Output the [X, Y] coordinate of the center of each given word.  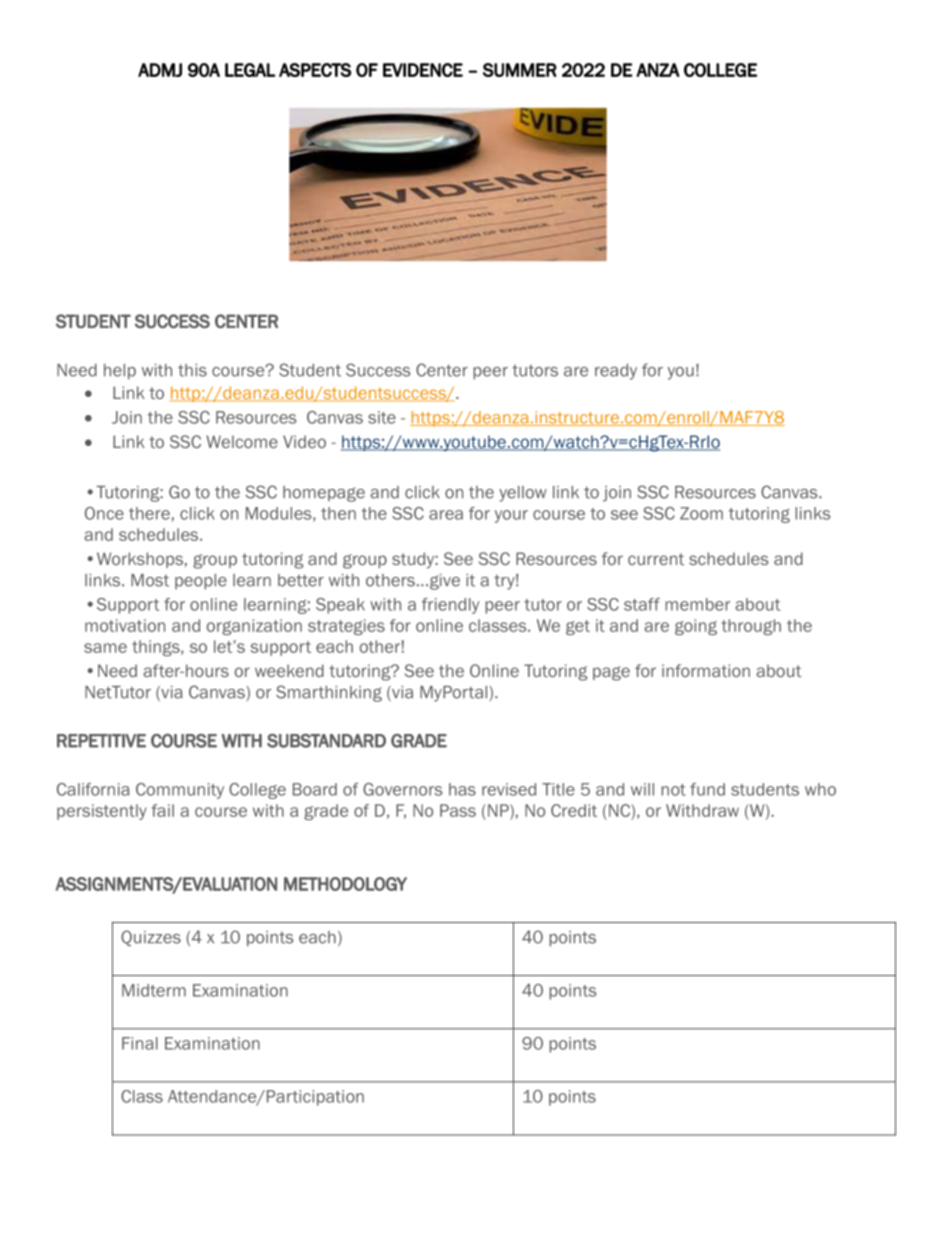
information [706, 670]
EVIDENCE [423, 70]
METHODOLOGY [345, 884]
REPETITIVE [101, 741]
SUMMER [520, 70]
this [192, 370]
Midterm [154, 990]
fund [707, 789]
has [462, 789]
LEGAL [250, 70]
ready [616, 372]
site [382, 417]
